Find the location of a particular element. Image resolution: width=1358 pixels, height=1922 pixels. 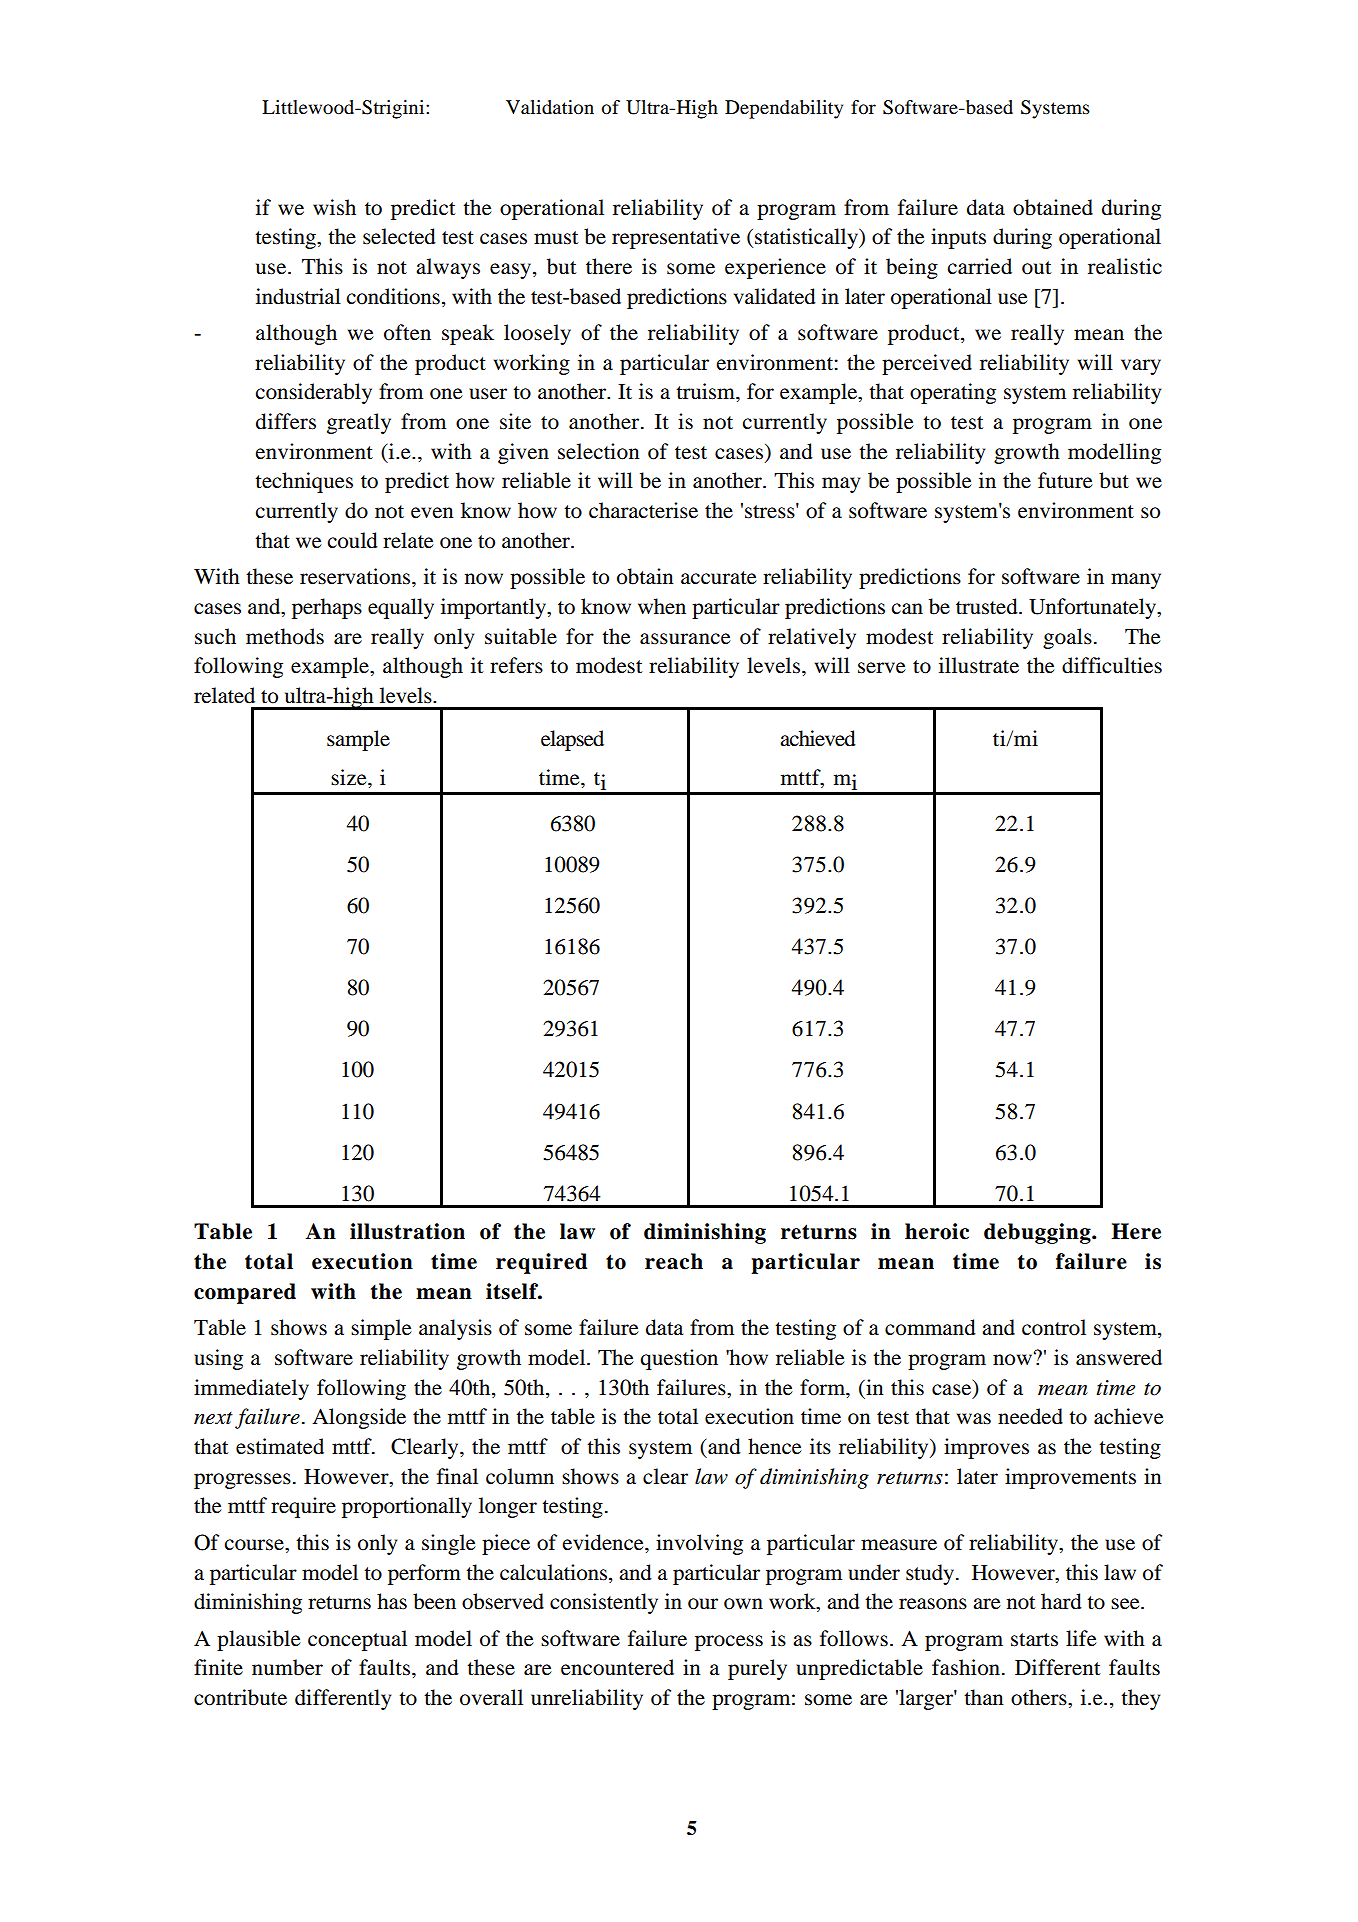

representative is located at coordinates (676, 238).
